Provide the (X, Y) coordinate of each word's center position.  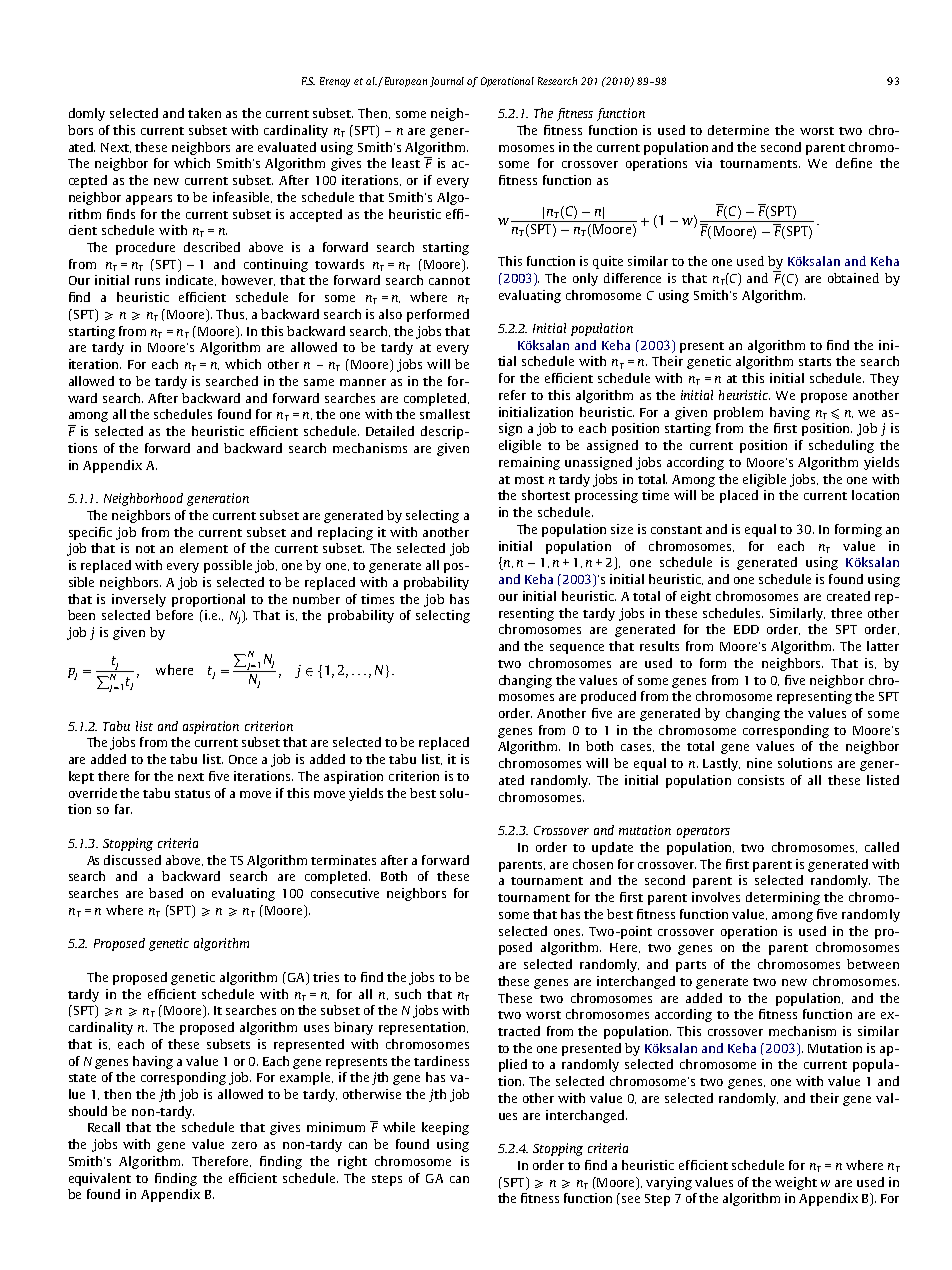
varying (669, 1183)
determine (738, 130)
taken (204, 113)
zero (244, 1145)
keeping (445, 1128)
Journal (447, 82)
